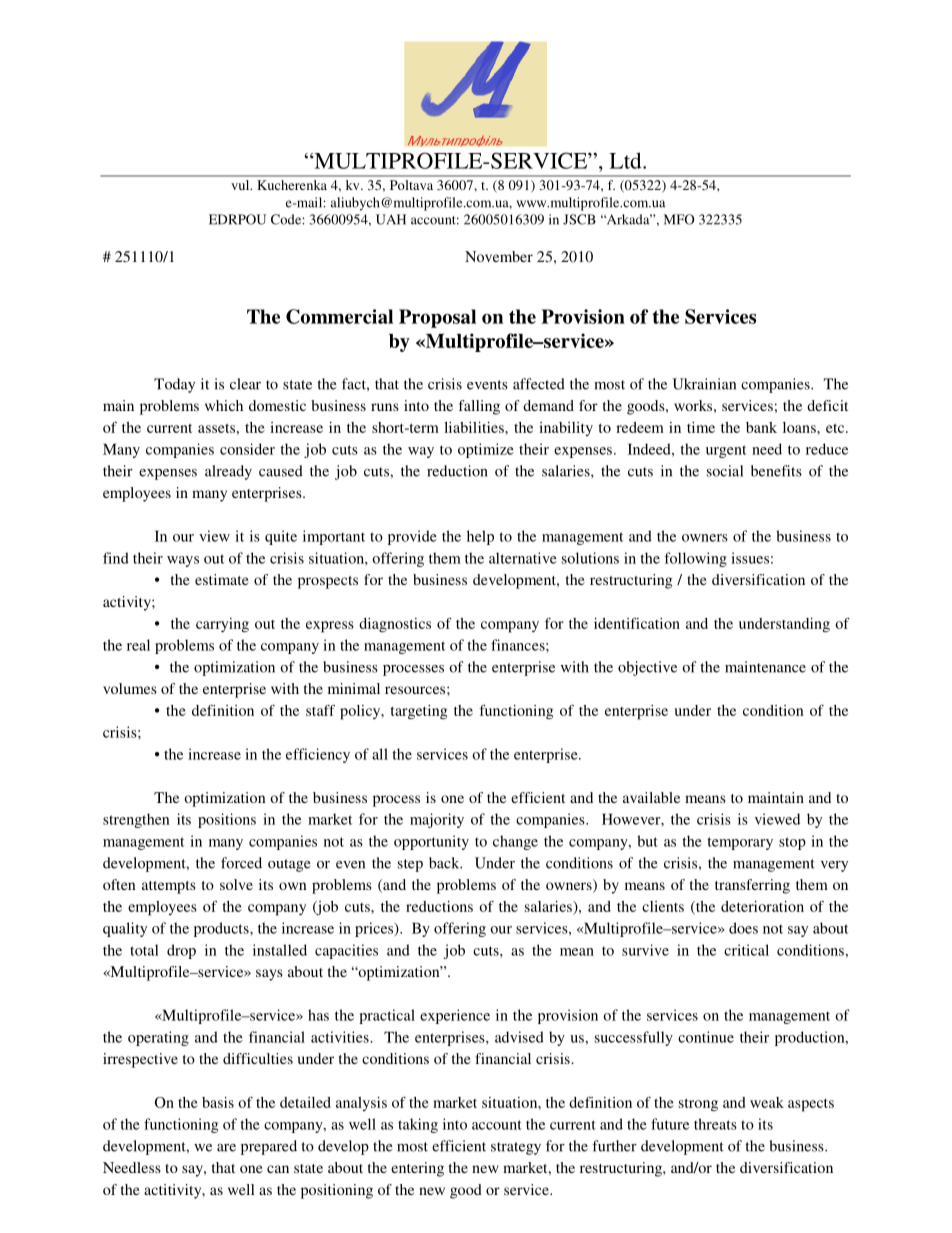 The height and width of the image is (1233, 952). What do you see at coordinates (455, 1016) in the image?
I see `experience` at bounding box center [455, 1016].
